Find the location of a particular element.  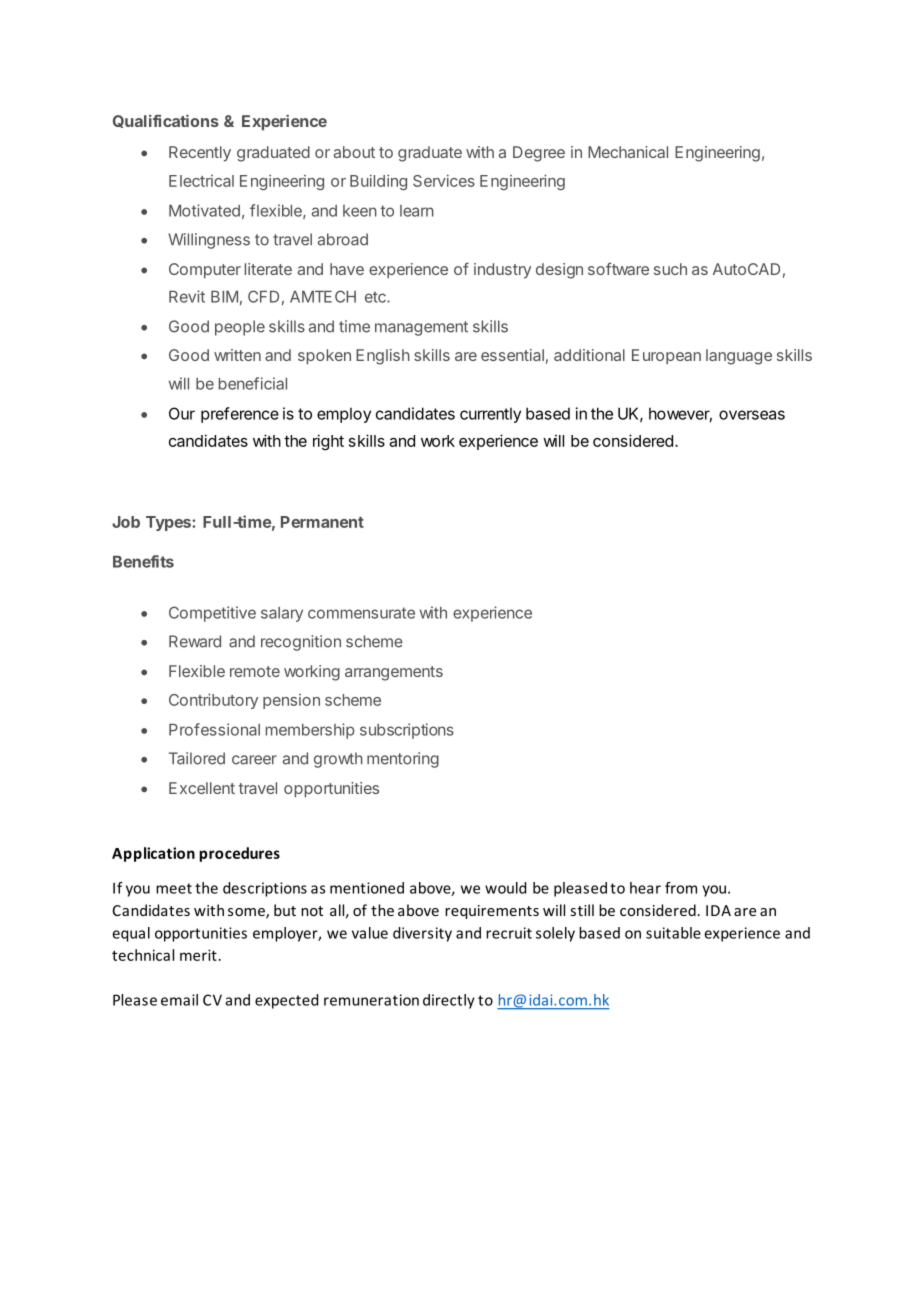

from is located at coordinates (681, 888).
